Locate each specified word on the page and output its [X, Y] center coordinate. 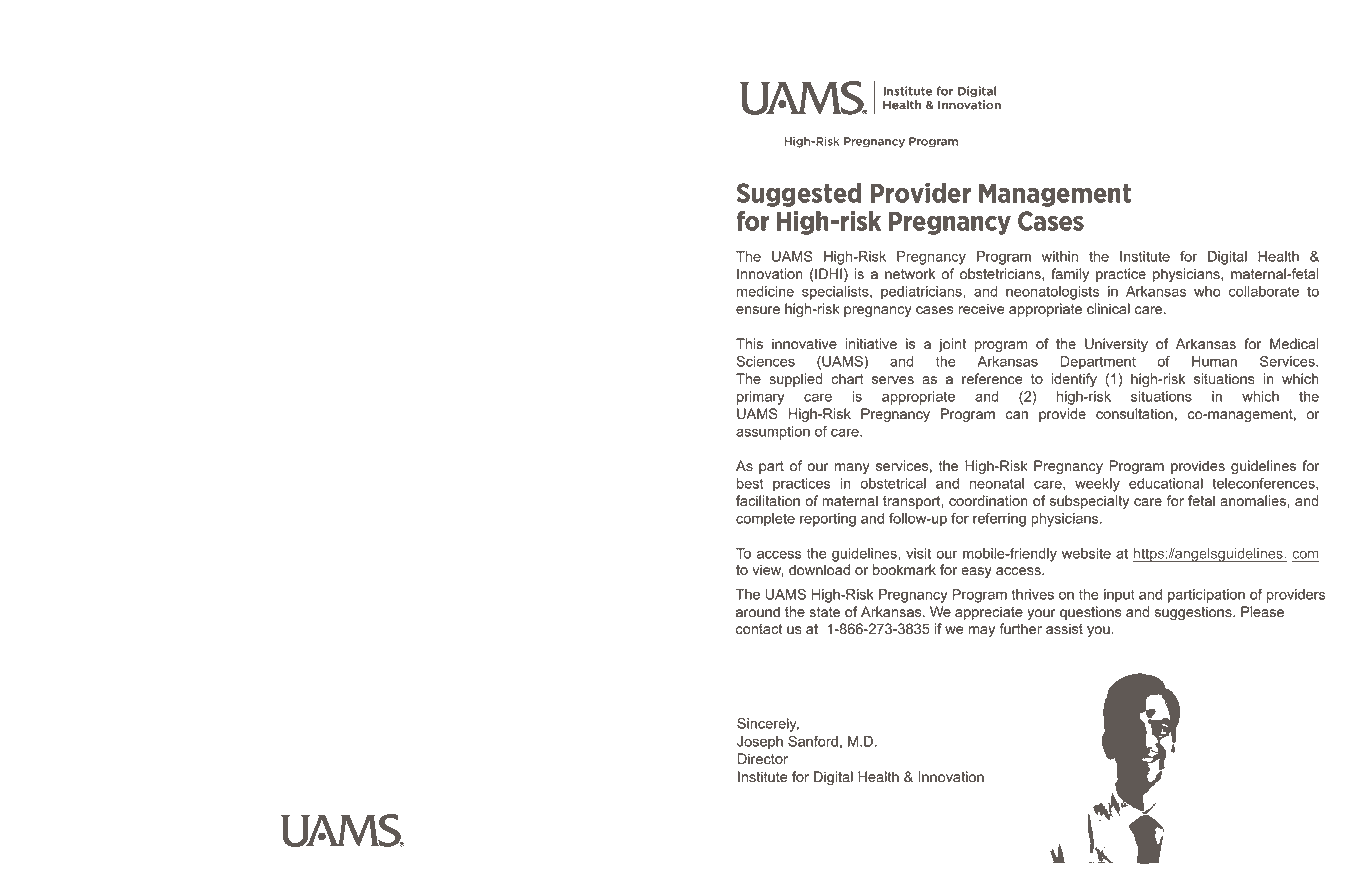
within [1060, 256]
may [981, 631]
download [819, 570]
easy [976, 572]
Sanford [813, 741]
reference [992, 379]
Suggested [799, 195]
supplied [796, 380]
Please [1262, 612]
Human [1214, 361]
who [1207, 291]
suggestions [1194, 613]
